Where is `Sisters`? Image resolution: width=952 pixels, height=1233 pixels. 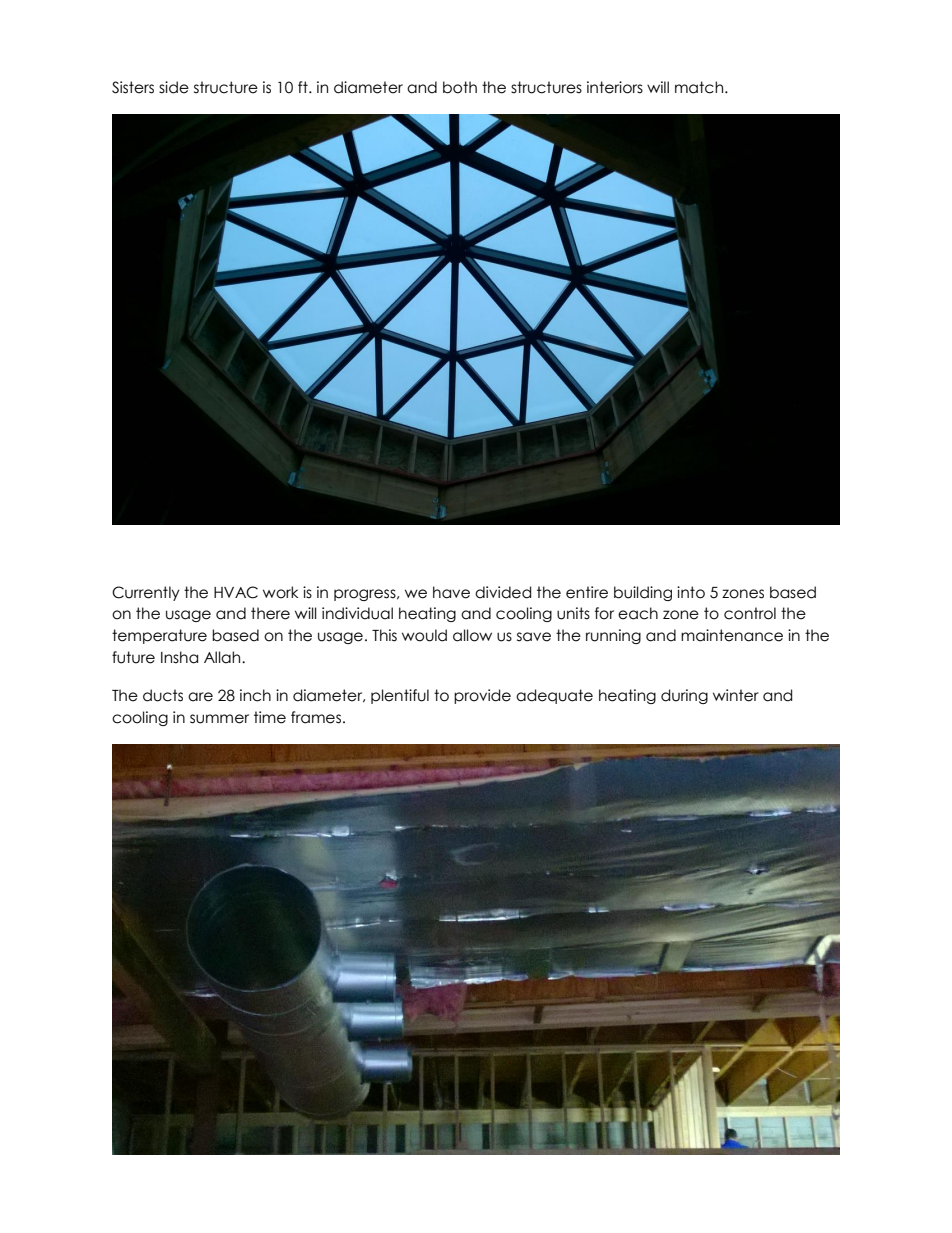 Sisters is located at coordinates (133, 87).
